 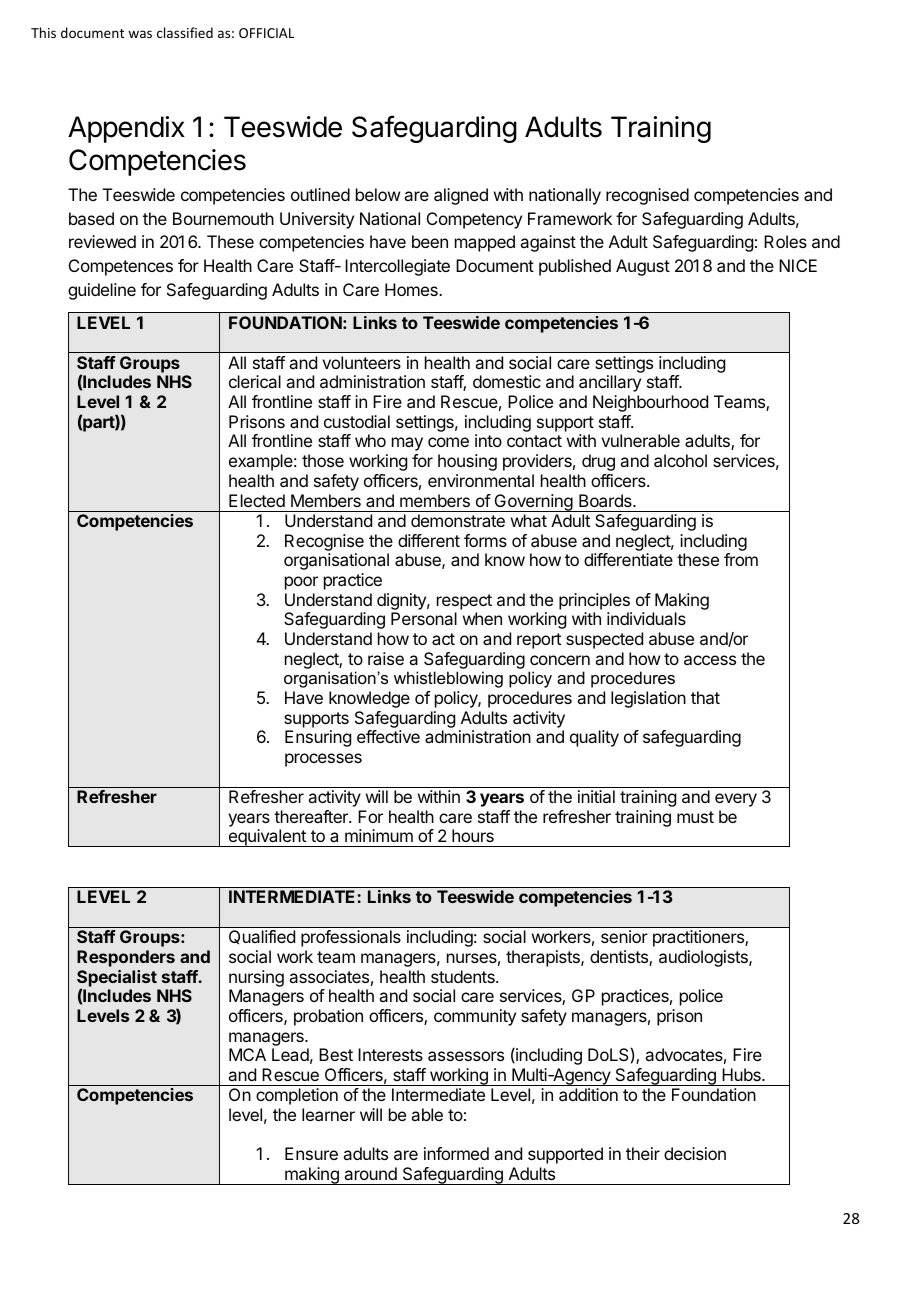 I want to click on equivalent, so click(x=267, y=838).
